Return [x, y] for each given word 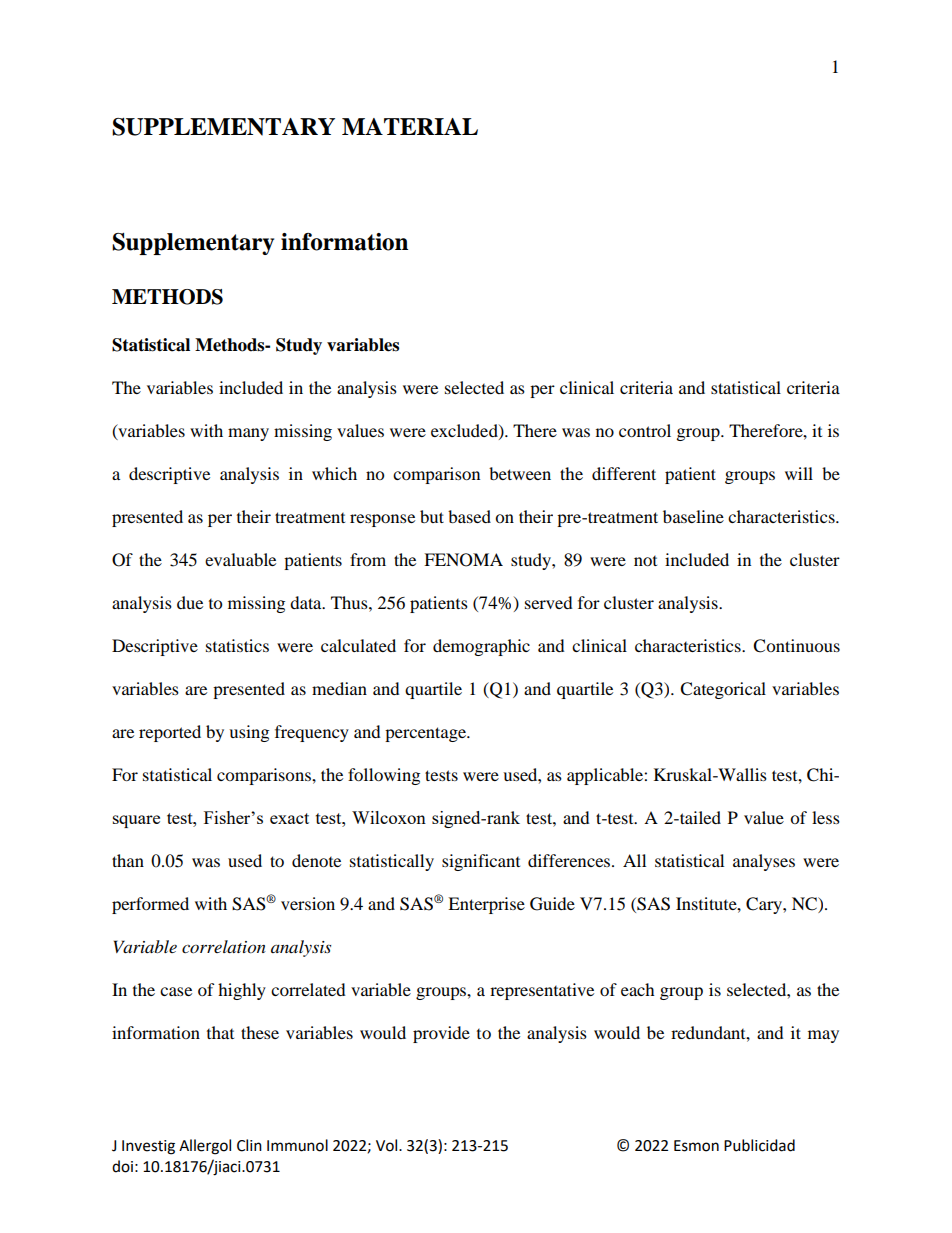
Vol [388, 1145]
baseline [693, 516]
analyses [764, 862]
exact [289, 818]
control [645, 430]
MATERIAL [410, 126]
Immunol [297, 1145]
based [469, 516]
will [799, 473]
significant [481, 862]
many [248, 434]
